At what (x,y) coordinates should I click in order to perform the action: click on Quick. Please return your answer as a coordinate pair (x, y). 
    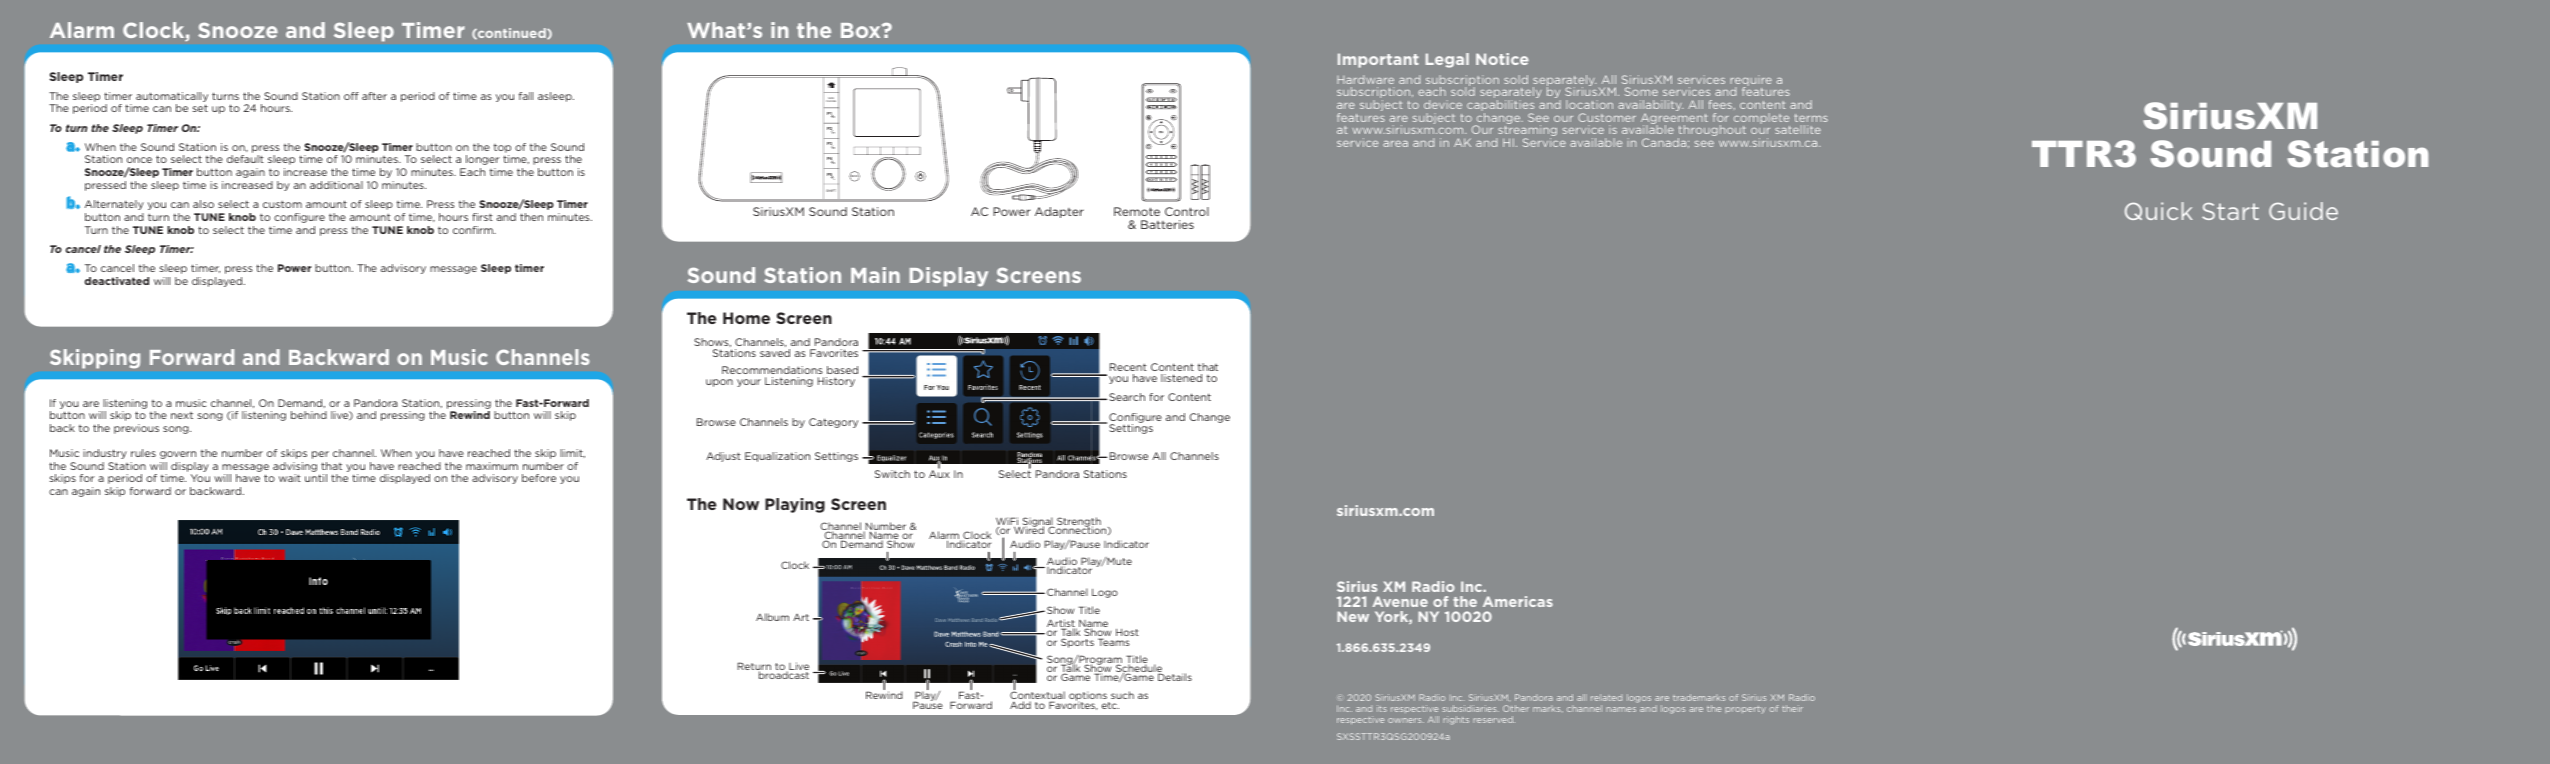
    Looking at the image, I should click on (2159, 211).
